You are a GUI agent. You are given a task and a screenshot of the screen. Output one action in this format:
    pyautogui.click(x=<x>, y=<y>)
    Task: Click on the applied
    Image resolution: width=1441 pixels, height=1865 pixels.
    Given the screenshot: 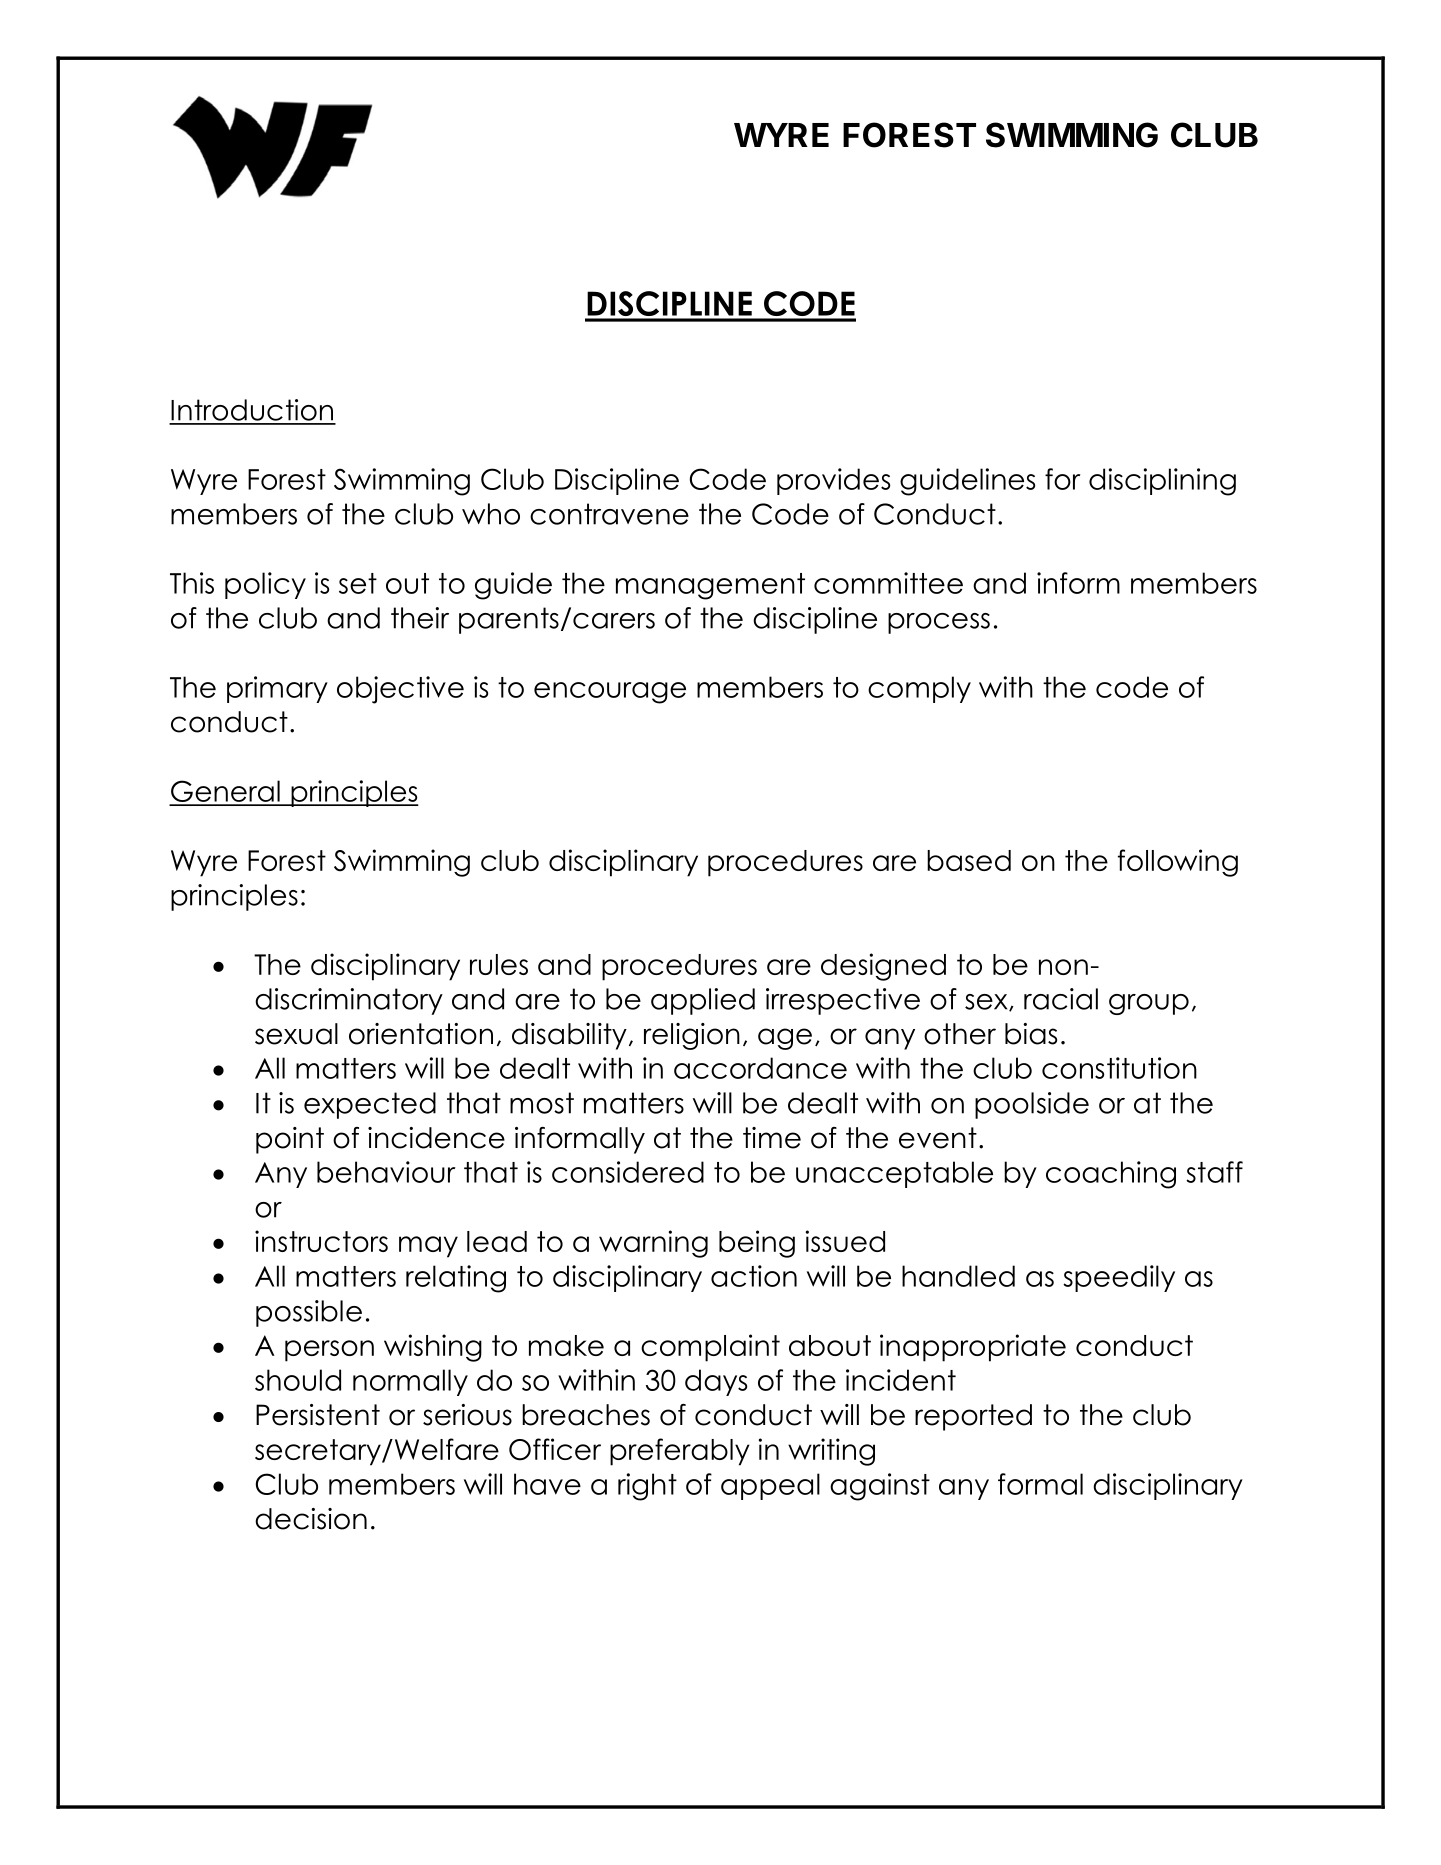 What is the action you would take?
    pyautogui.click(x=703, y=1001)
